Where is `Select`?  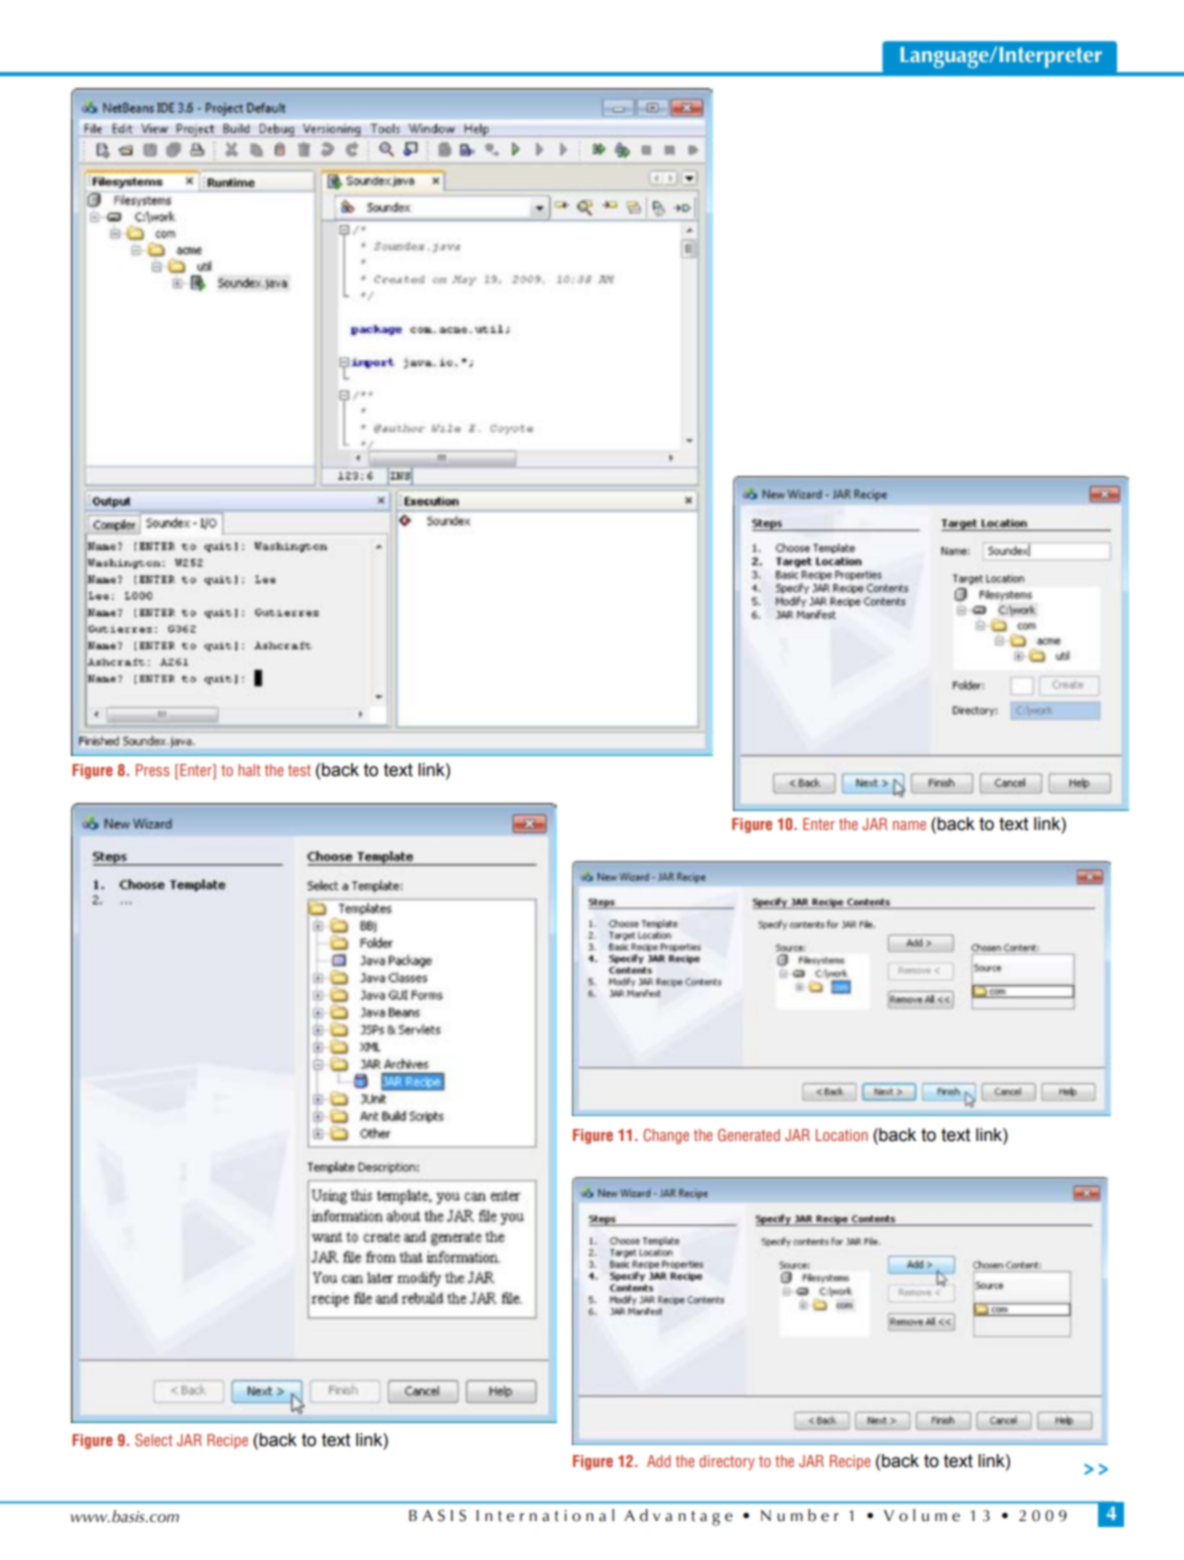 Select is located at coordinates (154, 1440).
